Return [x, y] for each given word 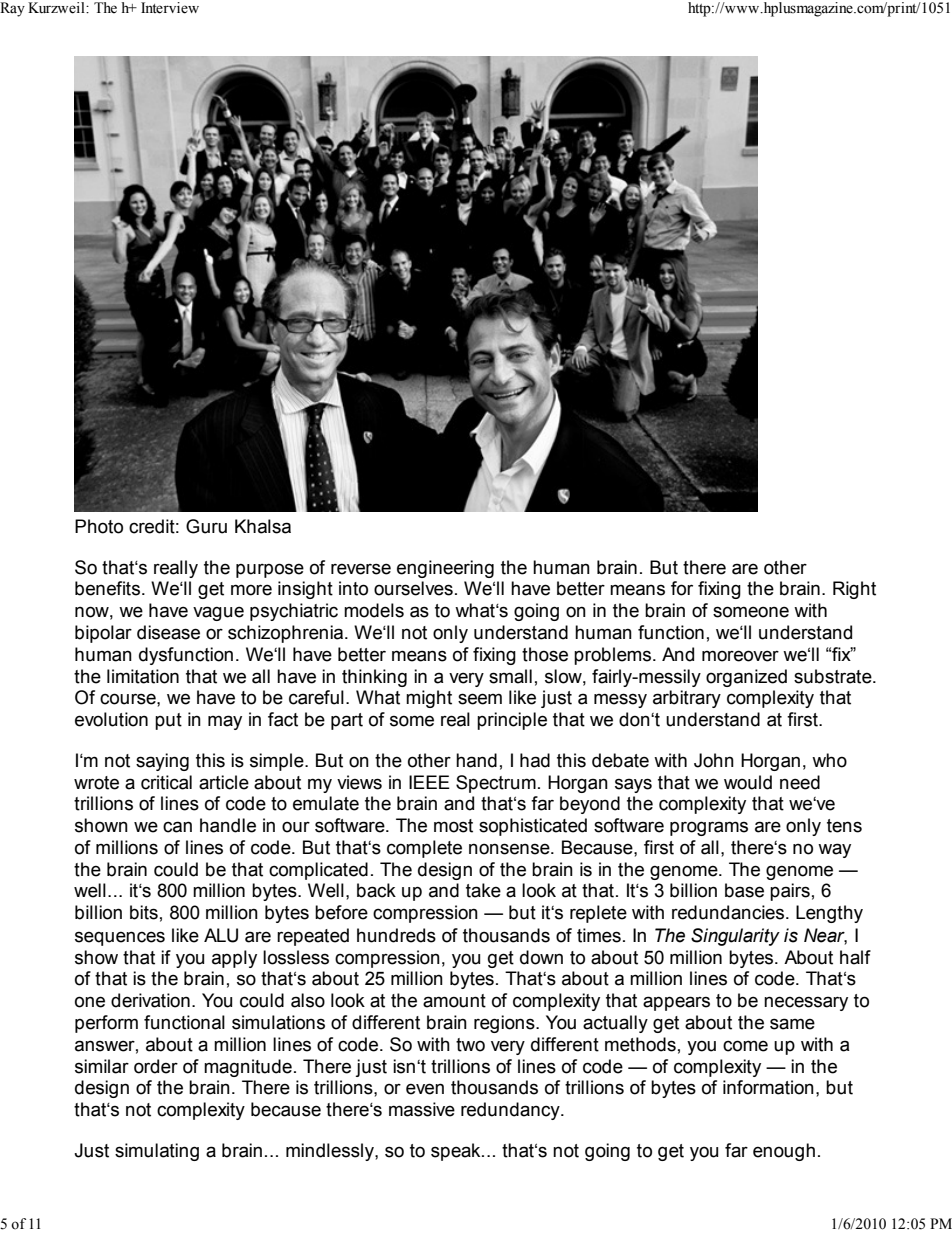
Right [854, 590]
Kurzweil [57, 8]
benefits [107, 588]
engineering [445, 569]
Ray [12, 9]
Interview [170, 8]
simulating [157, 1152]
